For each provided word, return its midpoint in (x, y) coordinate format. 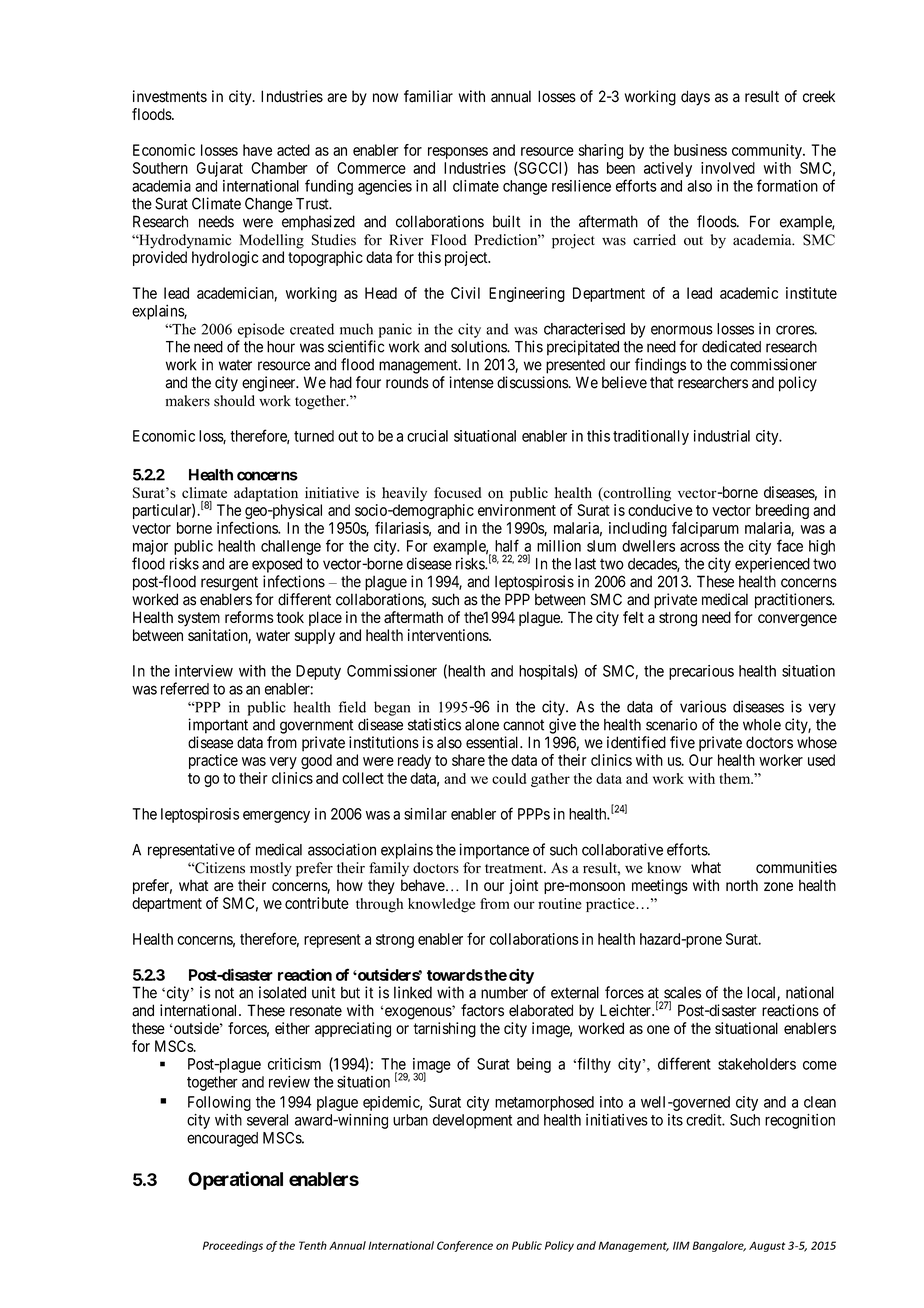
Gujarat (220, 169)
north (742, 885)
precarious (701, 672)
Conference (465, 1246)
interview (204, 671)
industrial (722, 436)
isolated (282, 992)
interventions (449, 635)
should (234, 401)
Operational (235, 1180)
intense (471, 382)
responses (458, 153)
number (504, 992)
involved (728, 168)
